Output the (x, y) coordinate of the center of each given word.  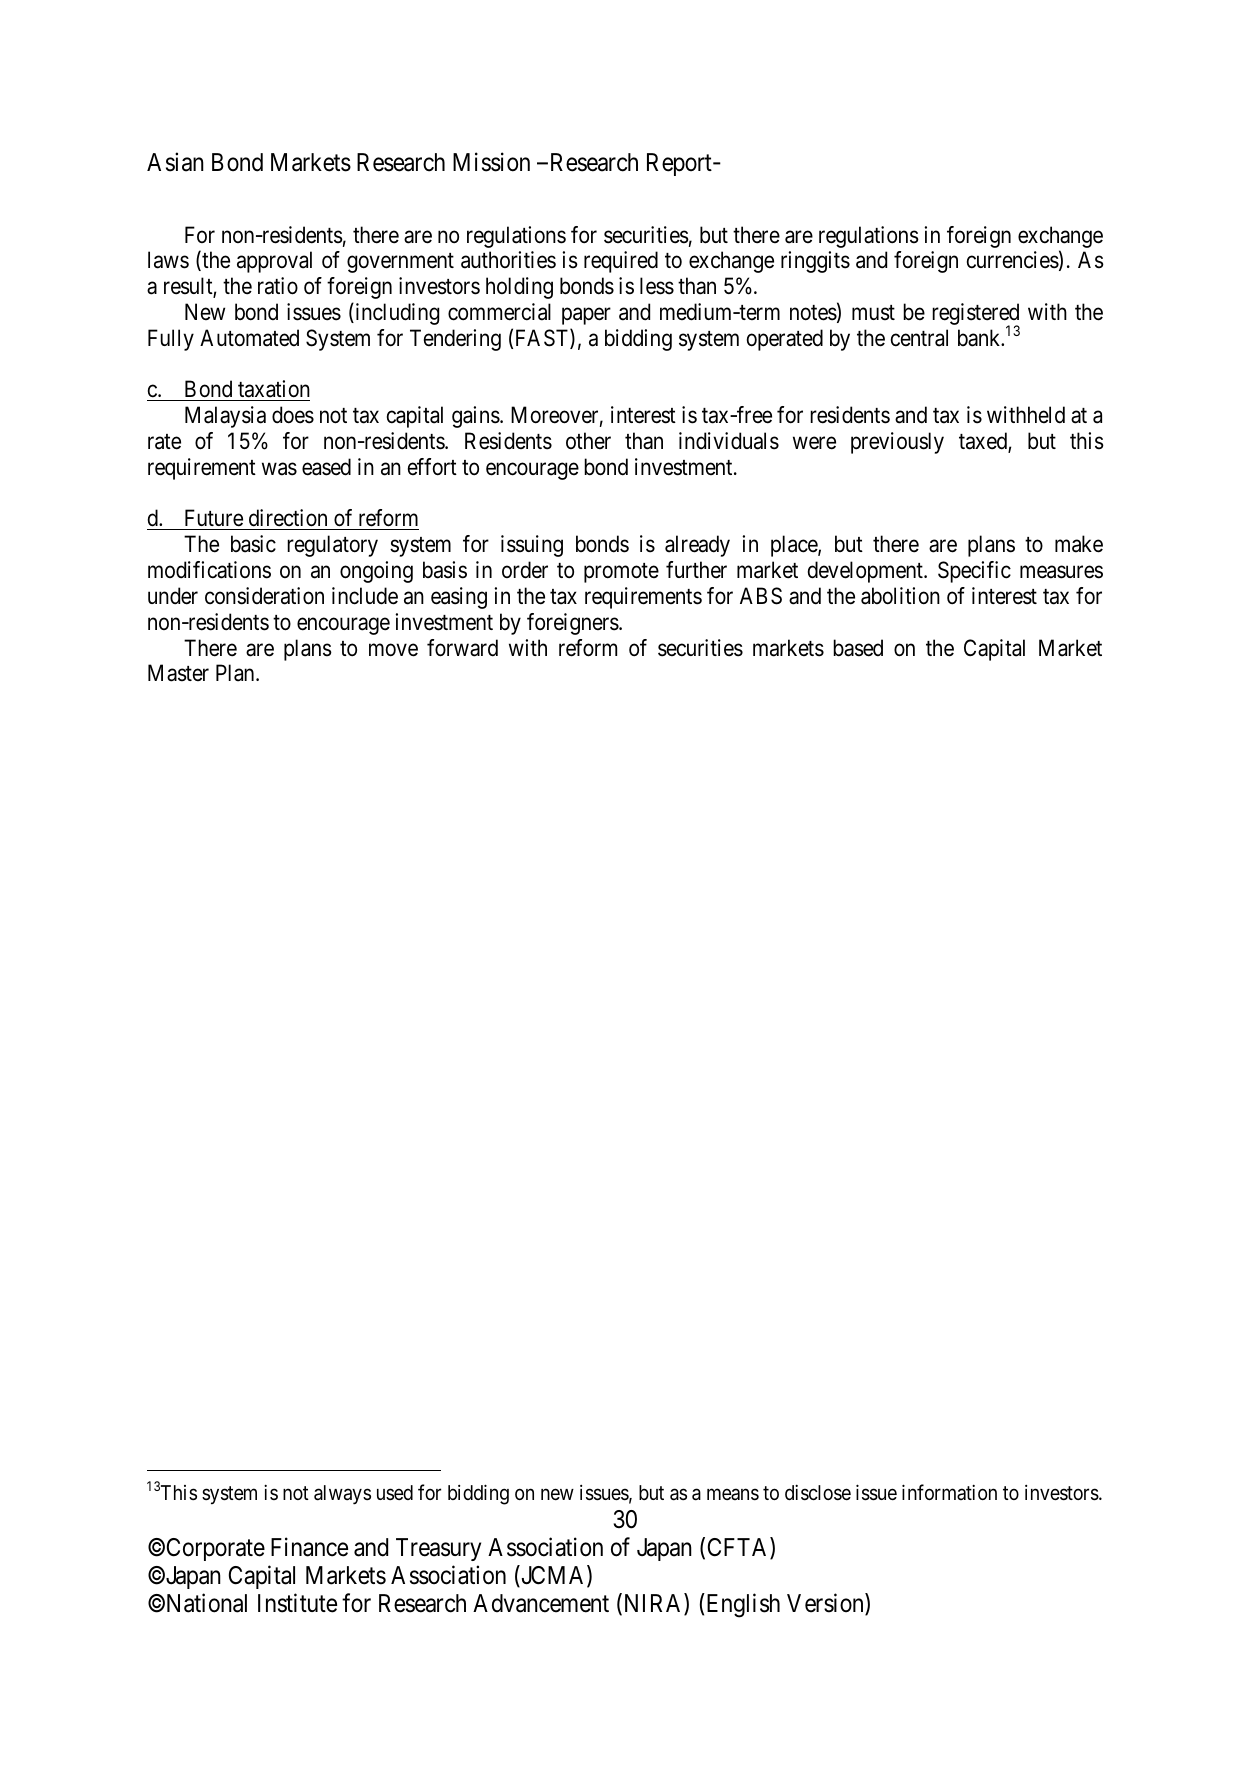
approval (274, 262)
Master (178, 673)
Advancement (541, 1603)
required (621, 262)
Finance (309, 1547)
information (949, 1492)
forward (462, 648)
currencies (1013, 260)
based (858, 648)
